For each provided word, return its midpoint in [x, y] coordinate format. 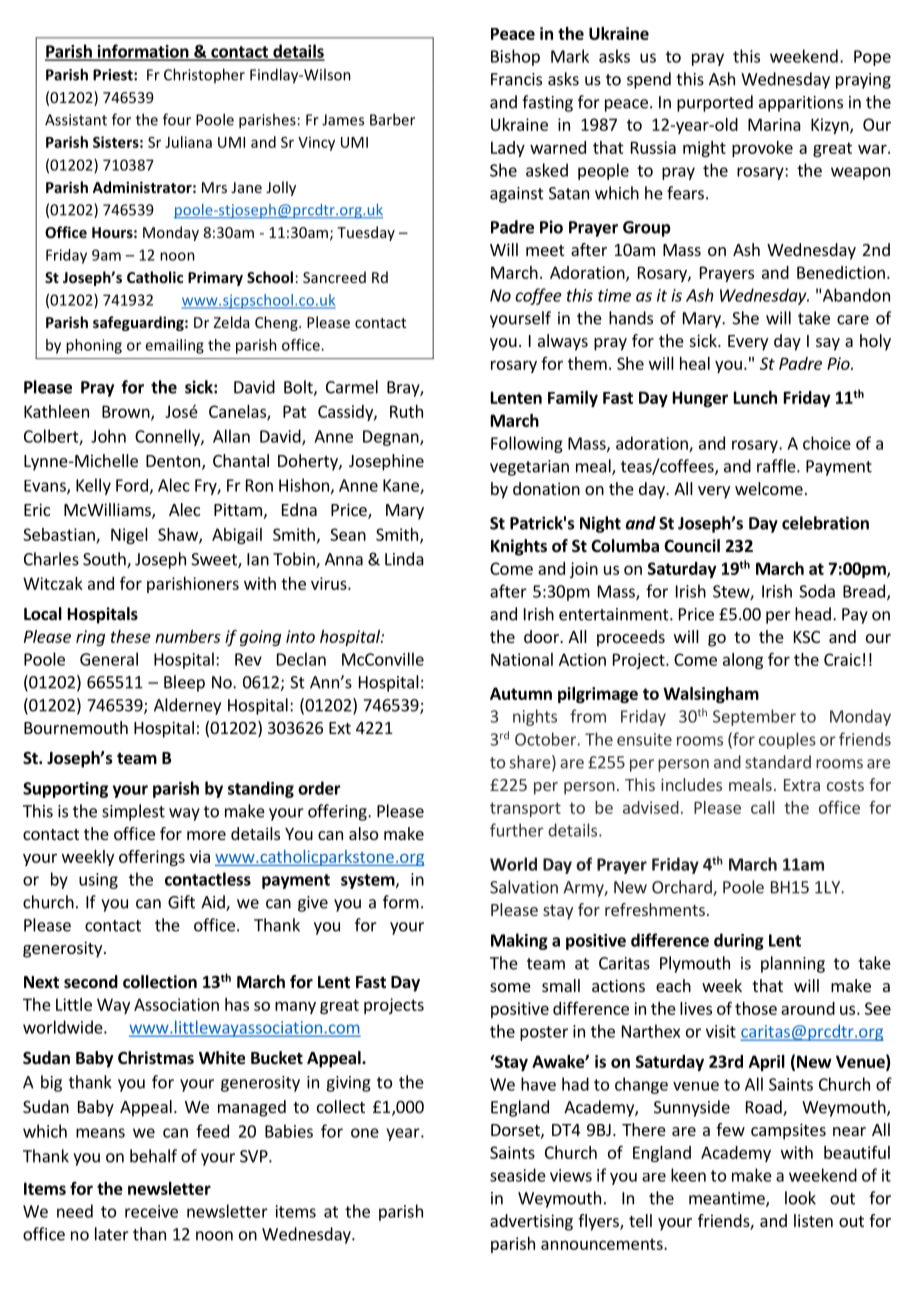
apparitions [801, 104]
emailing [174, 346]
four [177, 119]
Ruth [406, 411]
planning [793, 964]
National [522, 659]
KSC [807, 637]
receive [151, 1211]
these [131, 636]
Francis [516, 79]
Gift [181, 902]
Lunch [755, 397]
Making [519, 941]
